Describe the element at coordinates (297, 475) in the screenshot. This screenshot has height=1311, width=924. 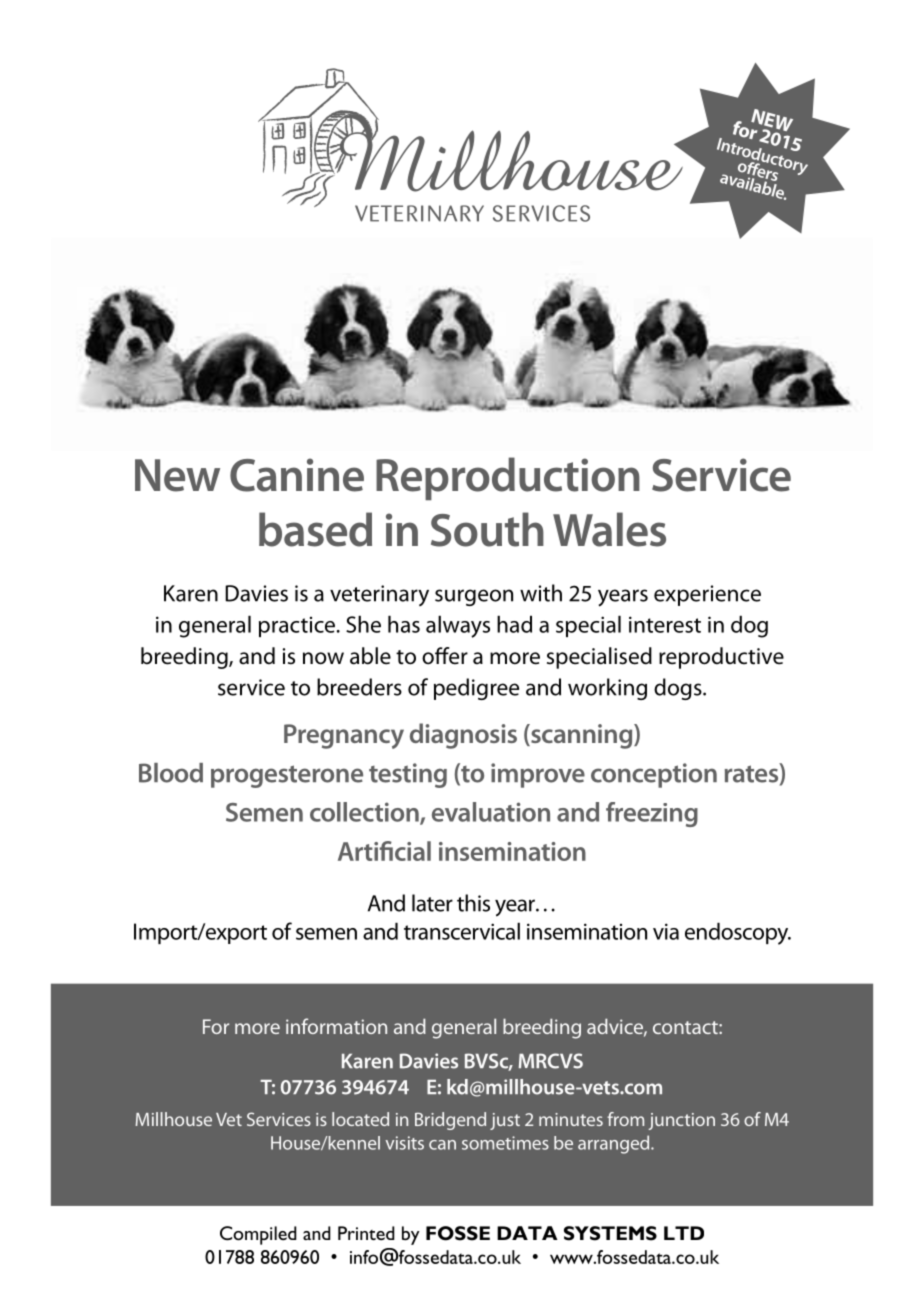
I see `Canine` at that location.
